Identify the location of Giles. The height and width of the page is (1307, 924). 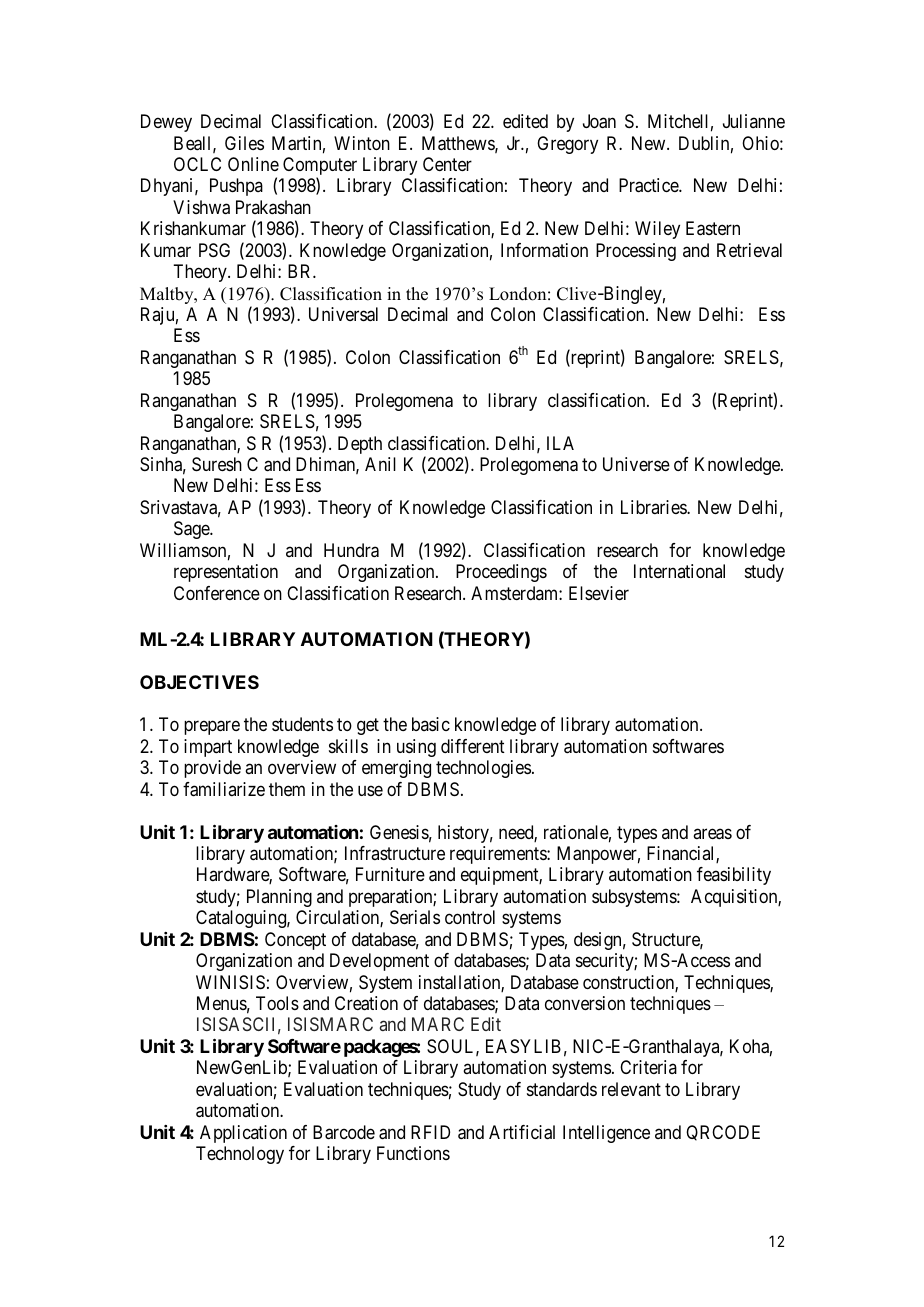
(244, 143).
